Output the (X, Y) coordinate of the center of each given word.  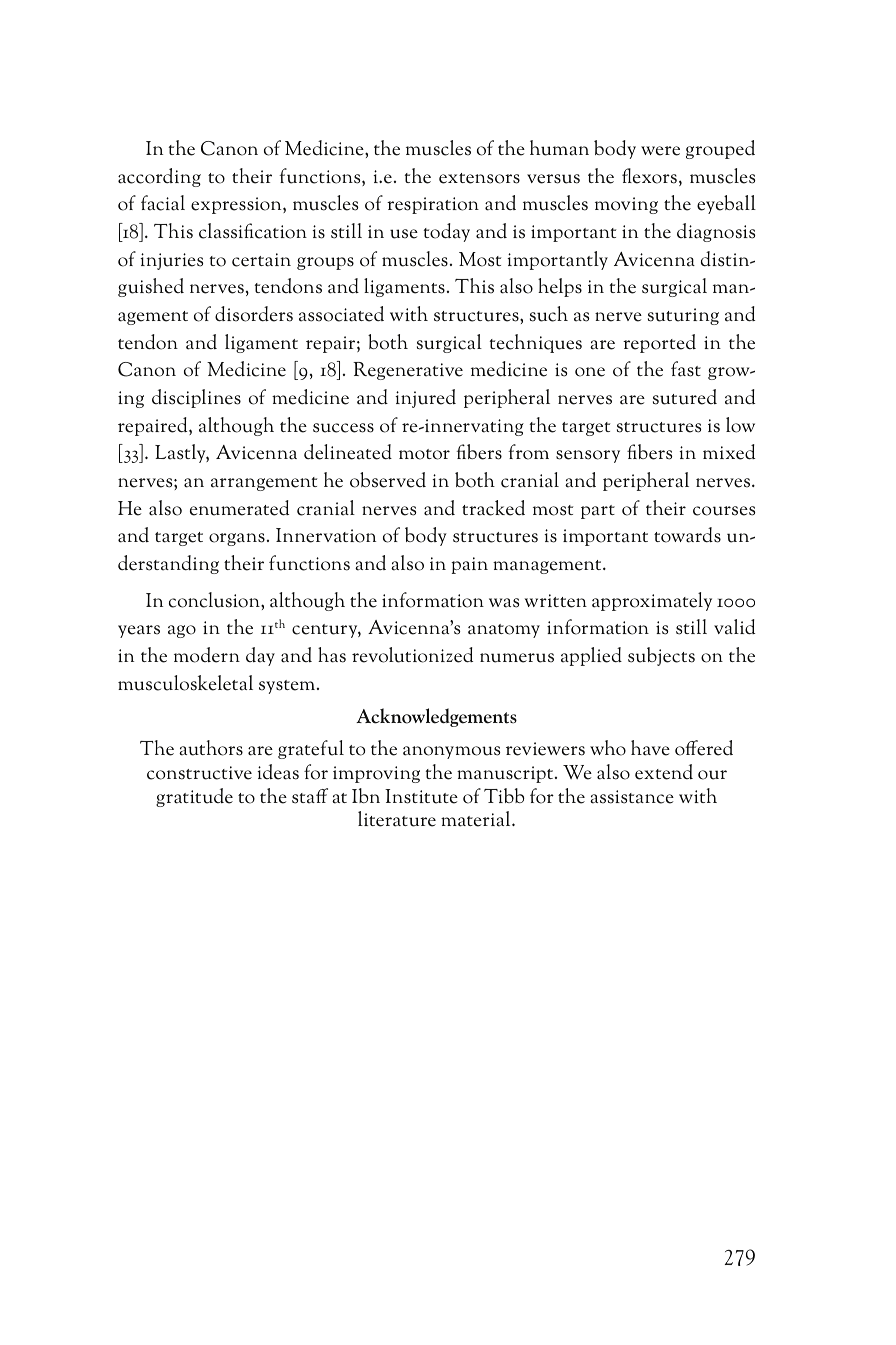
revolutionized (412, 655)
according (159, 177)
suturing (683, 316)
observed (388, 480)
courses (724, 511)
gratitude (194, 797)
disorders (254, 314)
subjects (661, 656)
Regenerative (408, 371)
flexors (649, 176)
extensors (479, 178)
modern (207, 655)
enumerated (239, 508)
